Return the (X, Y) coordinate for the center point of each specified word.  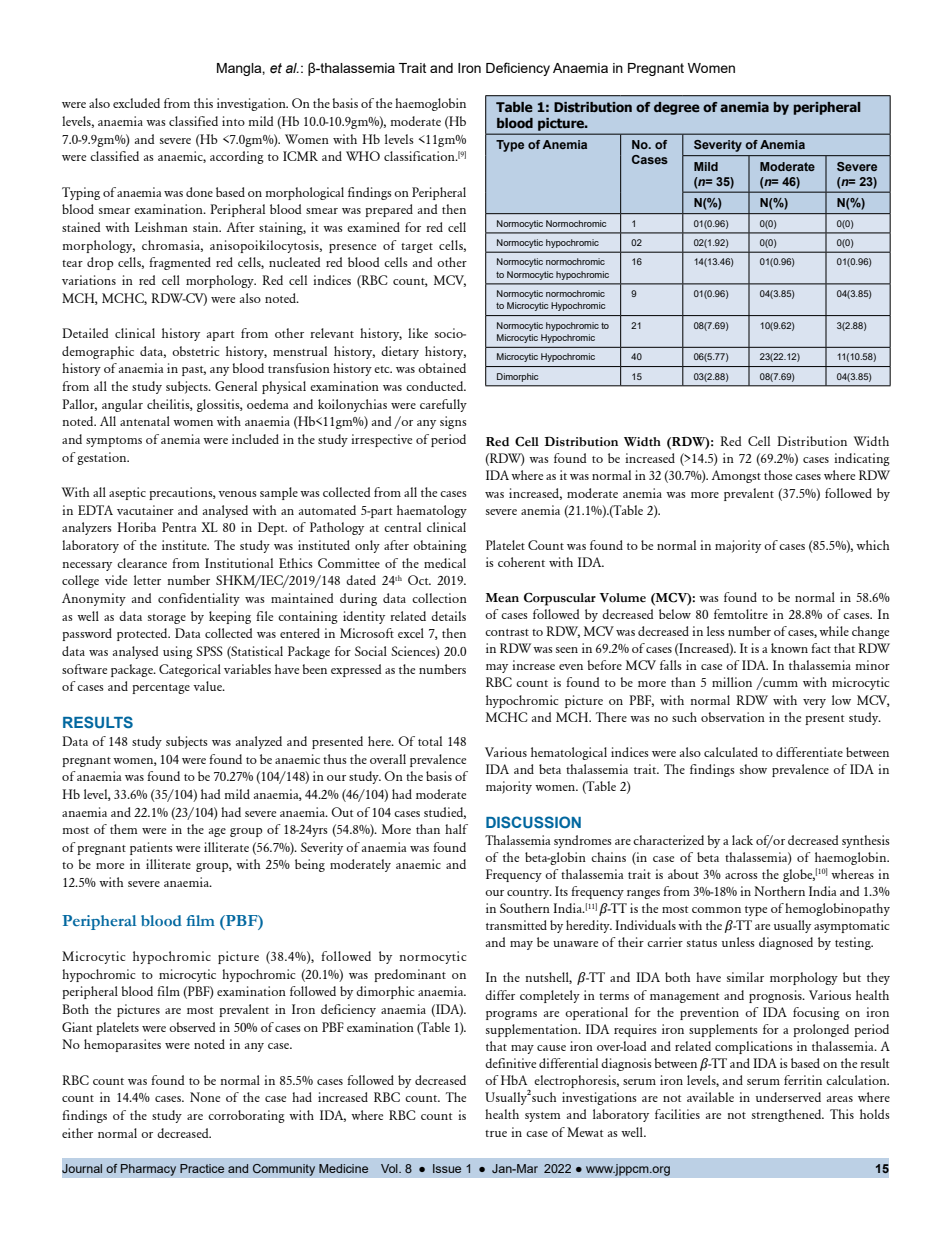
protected (143, 634)
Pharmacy (148, 1170)
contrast (507, 632)
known (789, 648)
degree (677, 108)
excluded (136, 103)
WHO (363, 156)
